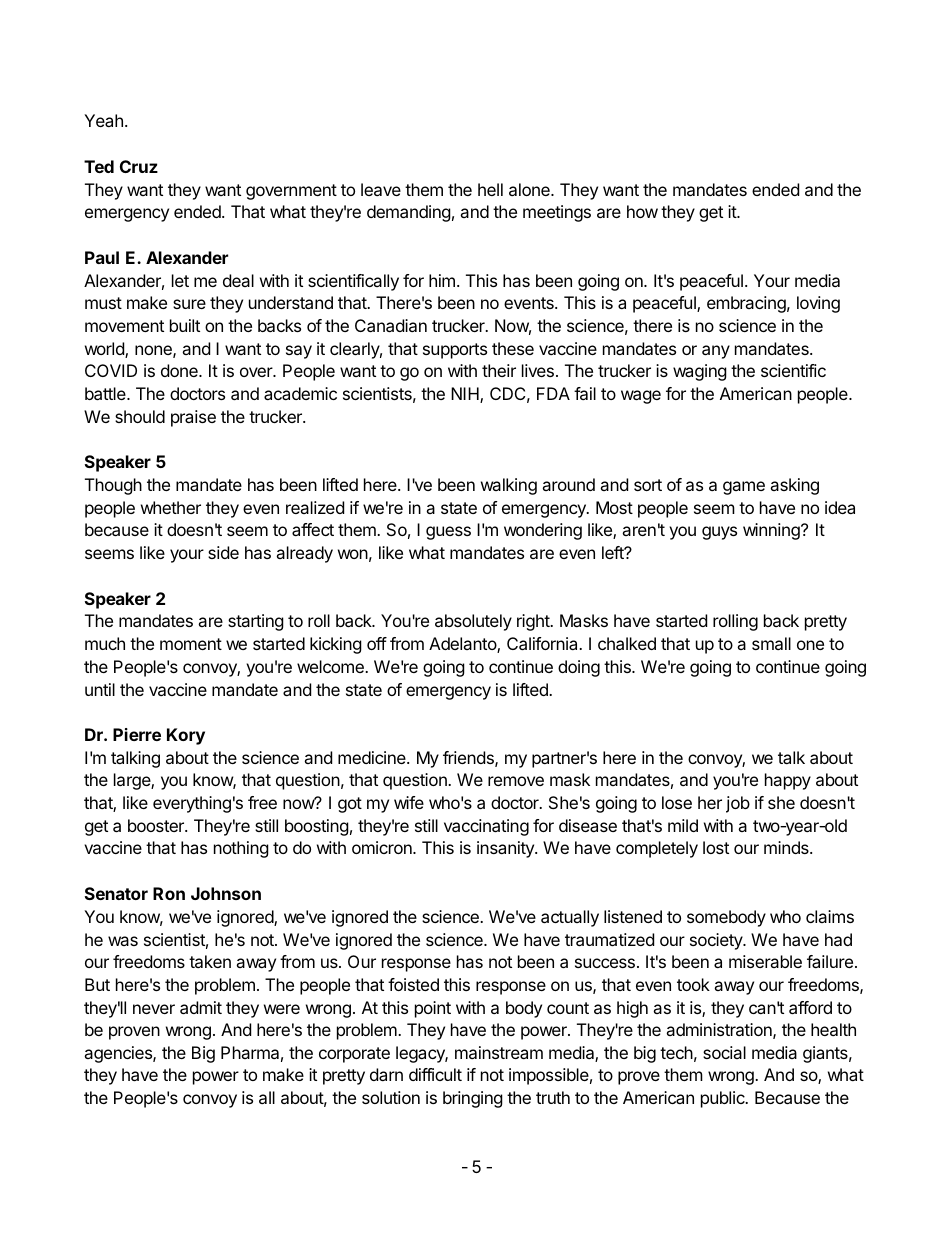 The height and width of the image is (1233, 952). I want to click on absolutely, so click(473, 622).
